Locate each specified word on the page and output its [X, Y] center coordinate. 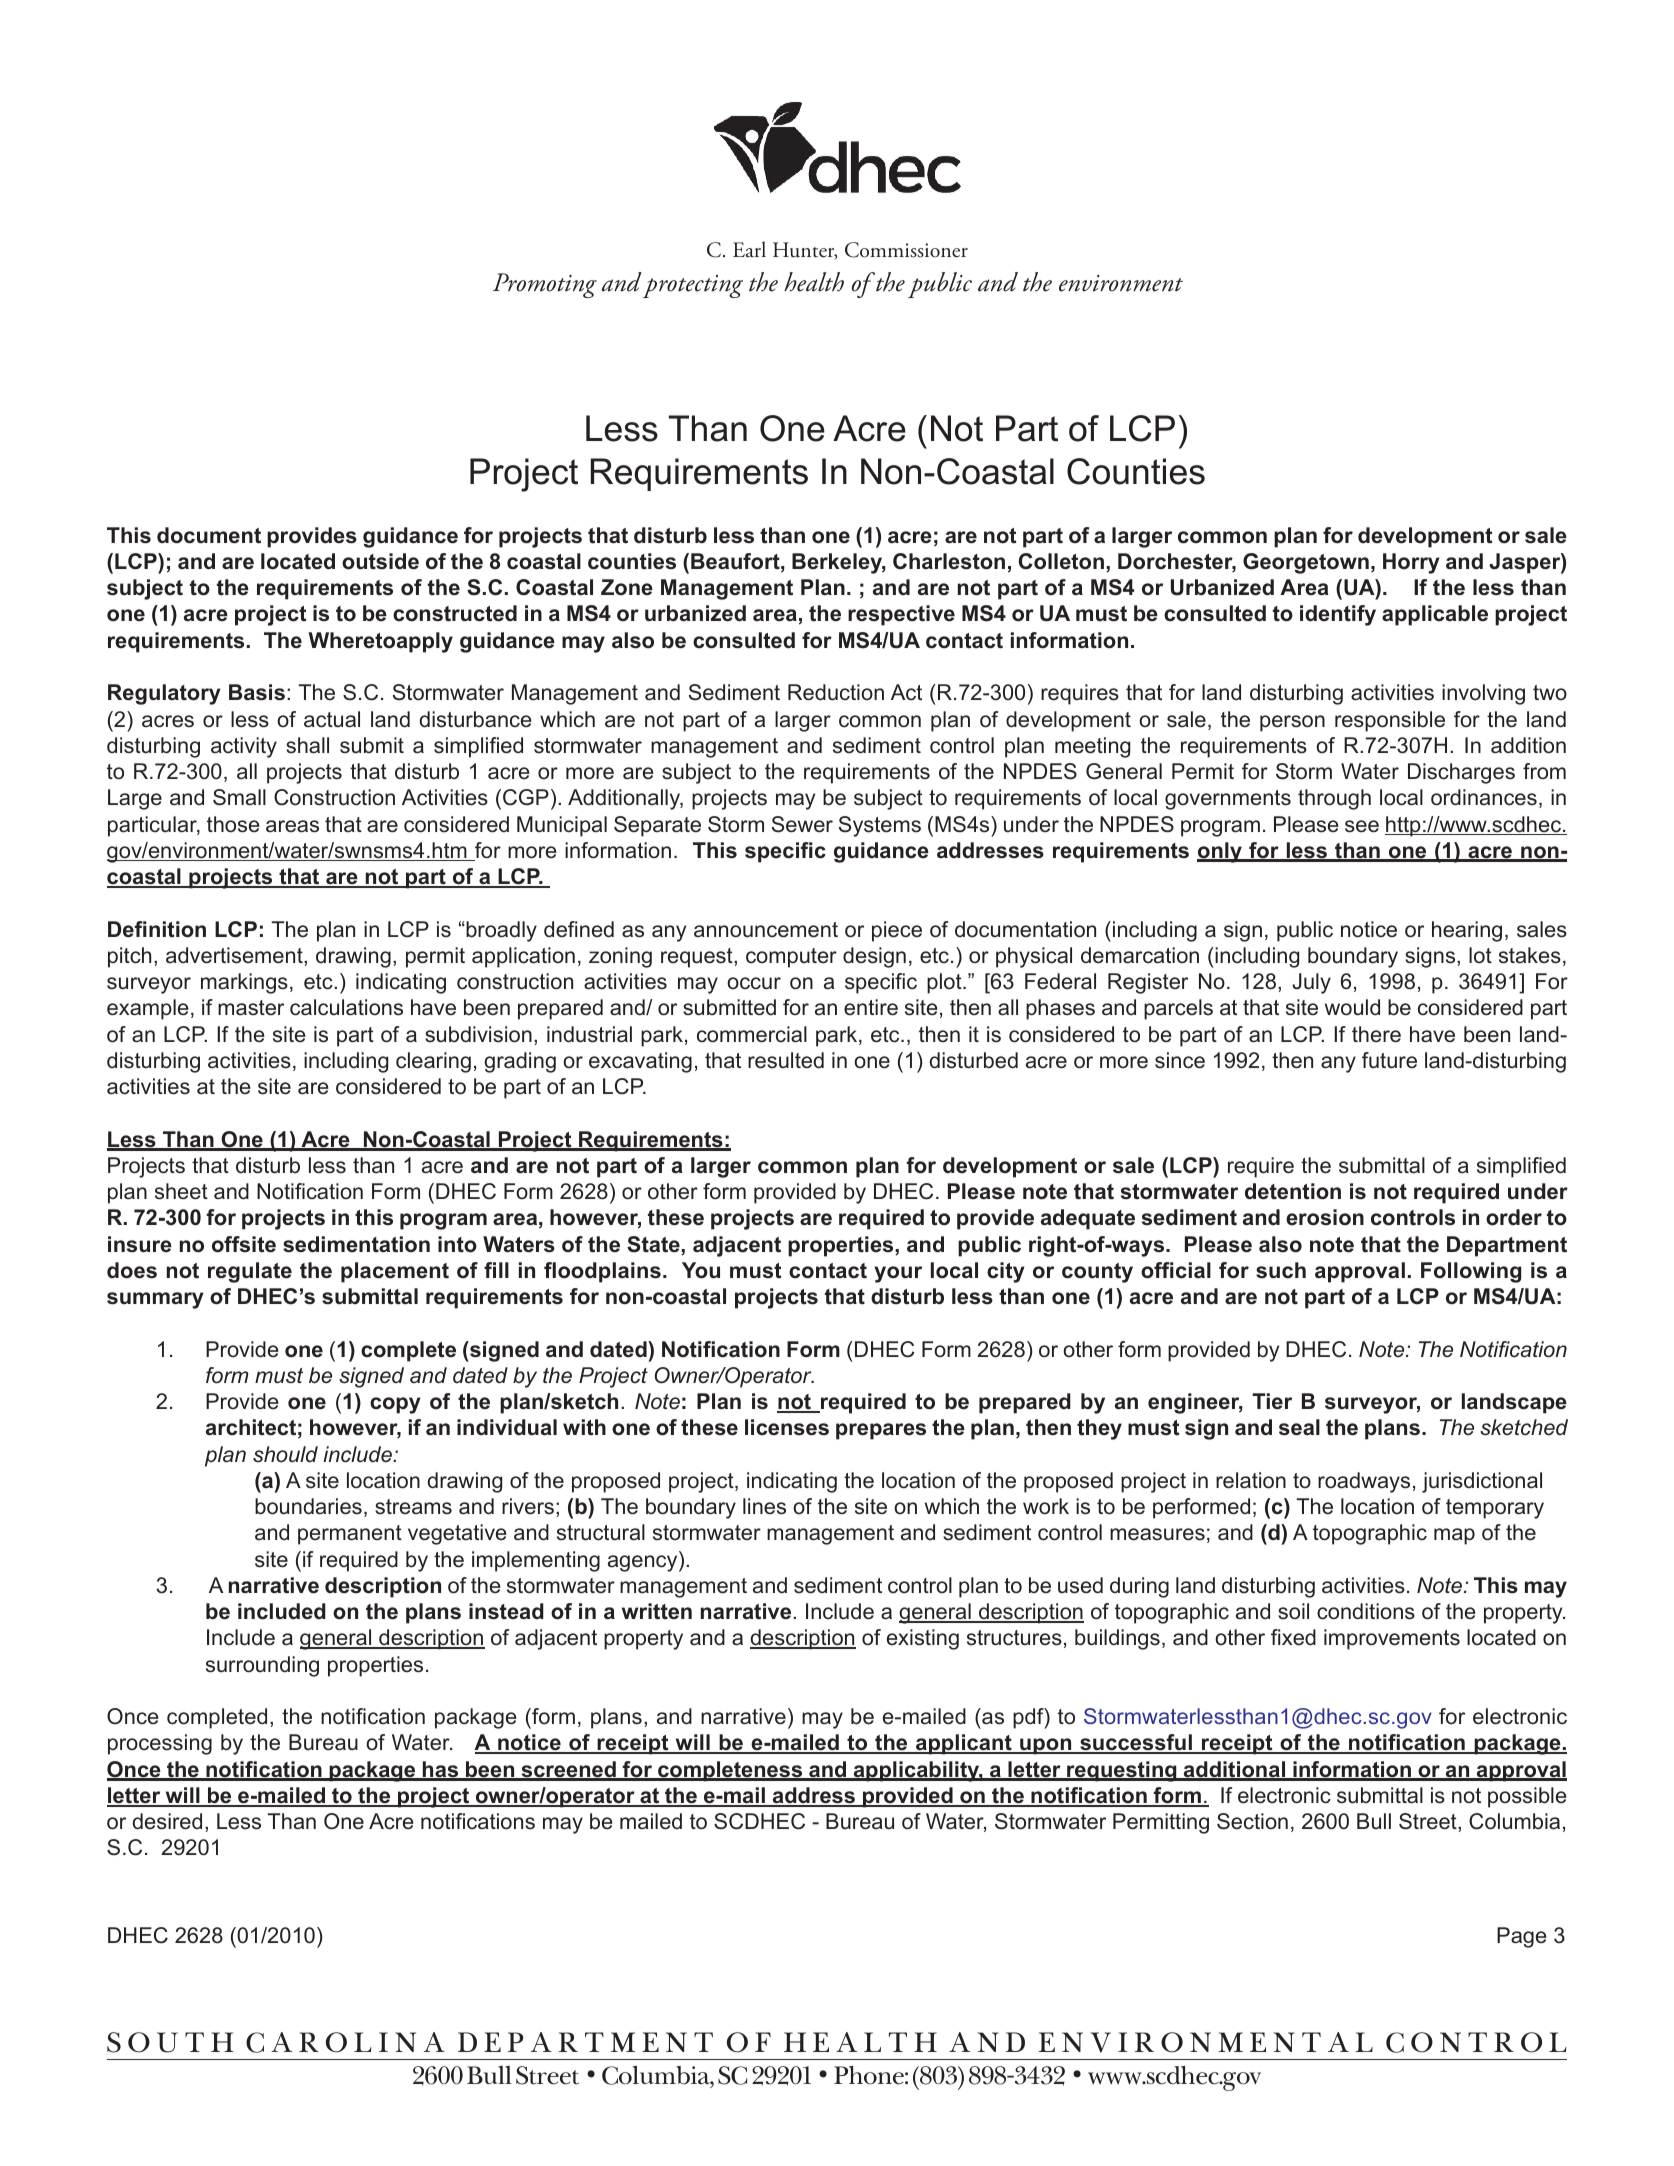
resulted [786, 1060]
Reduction [836, 692]
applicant [964, 1744]
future [1389, 1060]
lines [764, 1506]
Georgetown [1306, 563]
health [814, 282]
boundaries [308, 1506]
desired [167, 1821]
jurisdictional [1482, 1482]
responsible [1390, 721]
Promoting [545, 285]
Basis [257, 692]
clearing [433, 1062]
